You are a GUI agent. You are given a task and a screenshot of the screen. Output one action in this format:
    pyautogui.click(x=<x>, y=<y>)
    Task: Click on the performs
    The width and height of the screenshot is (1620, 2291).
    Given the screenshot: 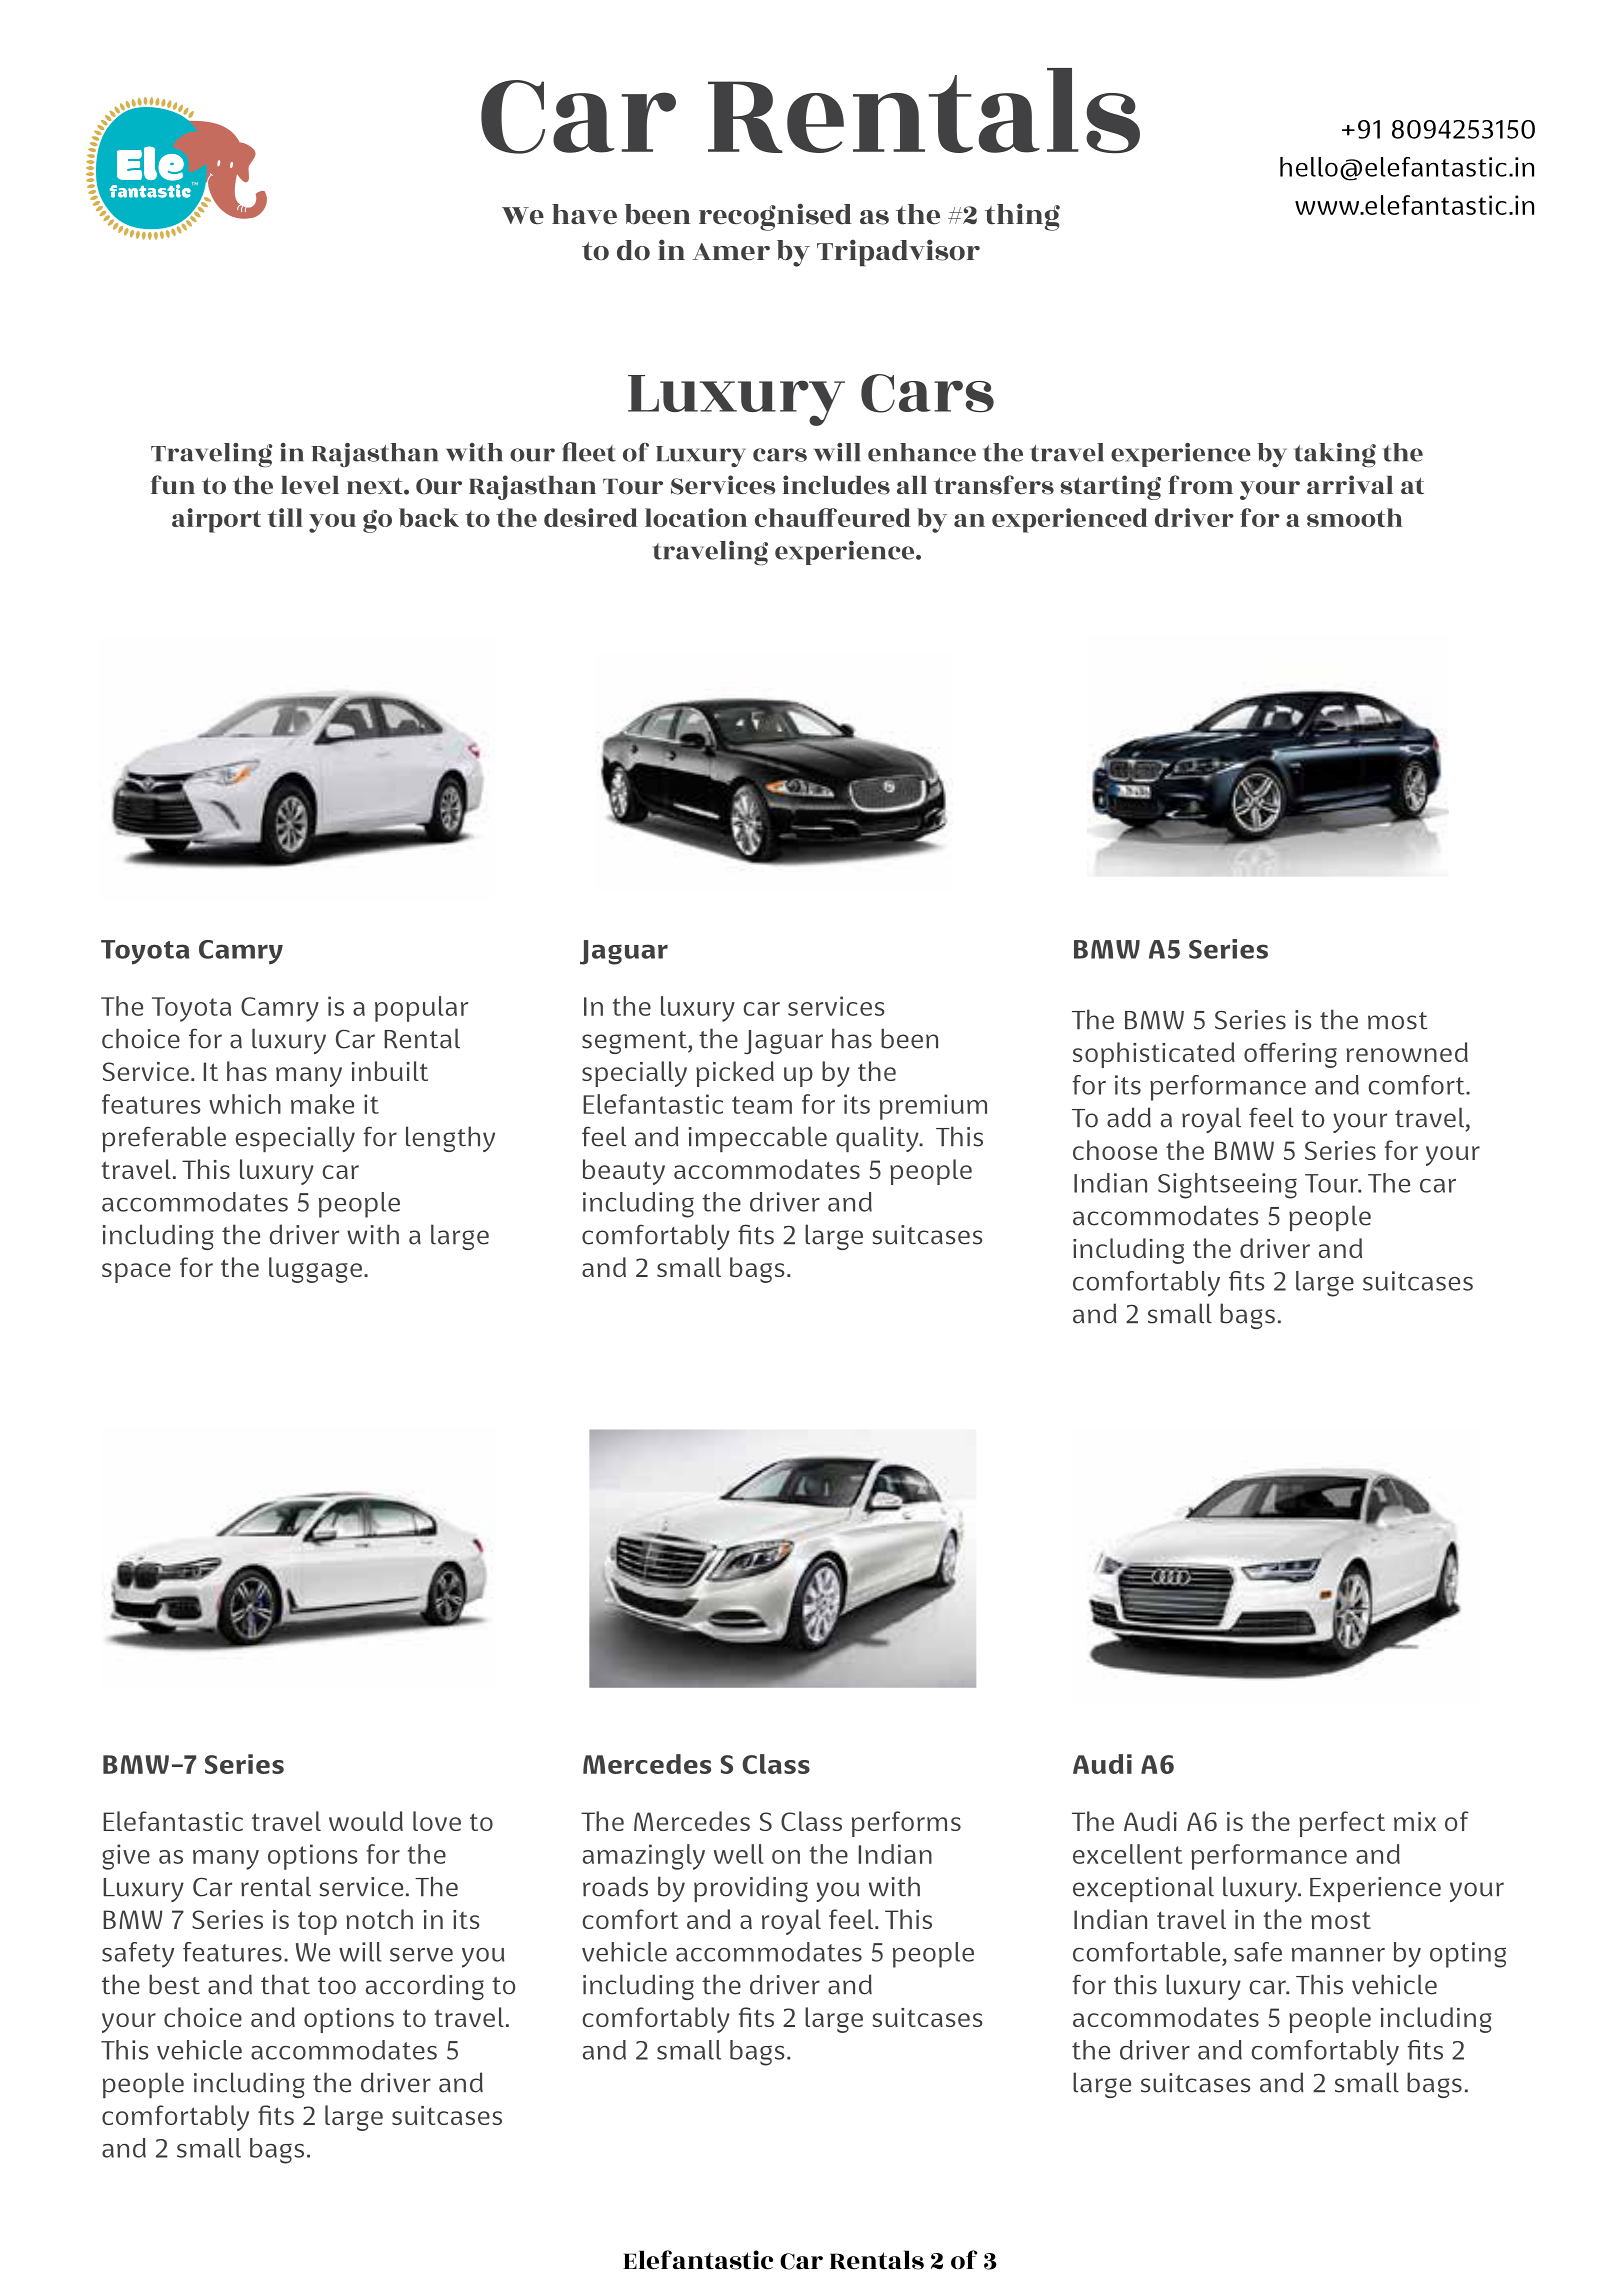 What is the action you would take?
    pyautogui.click(x=906, y=1824)
